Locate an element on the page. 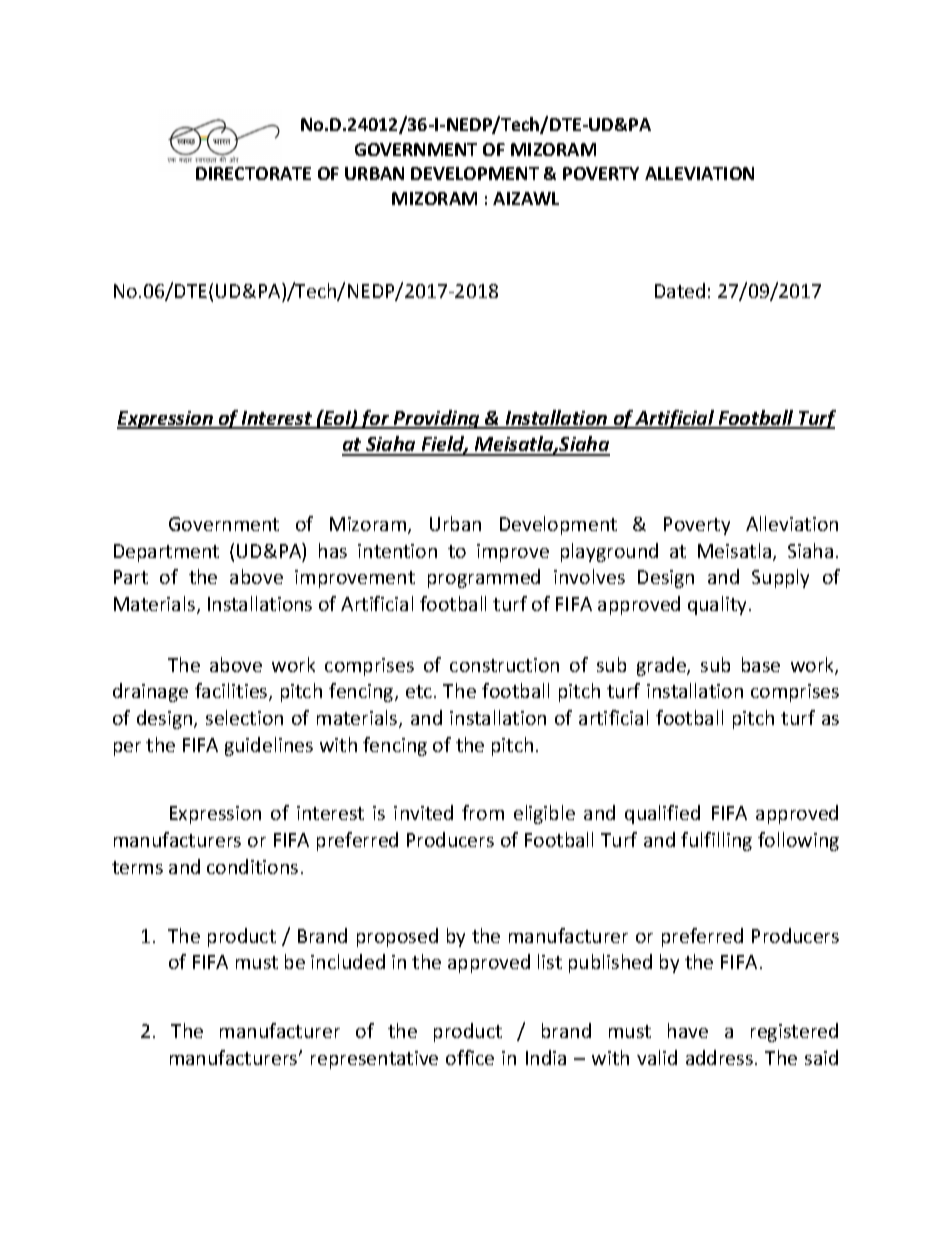 The width and height of the document is (952, 1233). representative is located at coordinates (374, 1060).
